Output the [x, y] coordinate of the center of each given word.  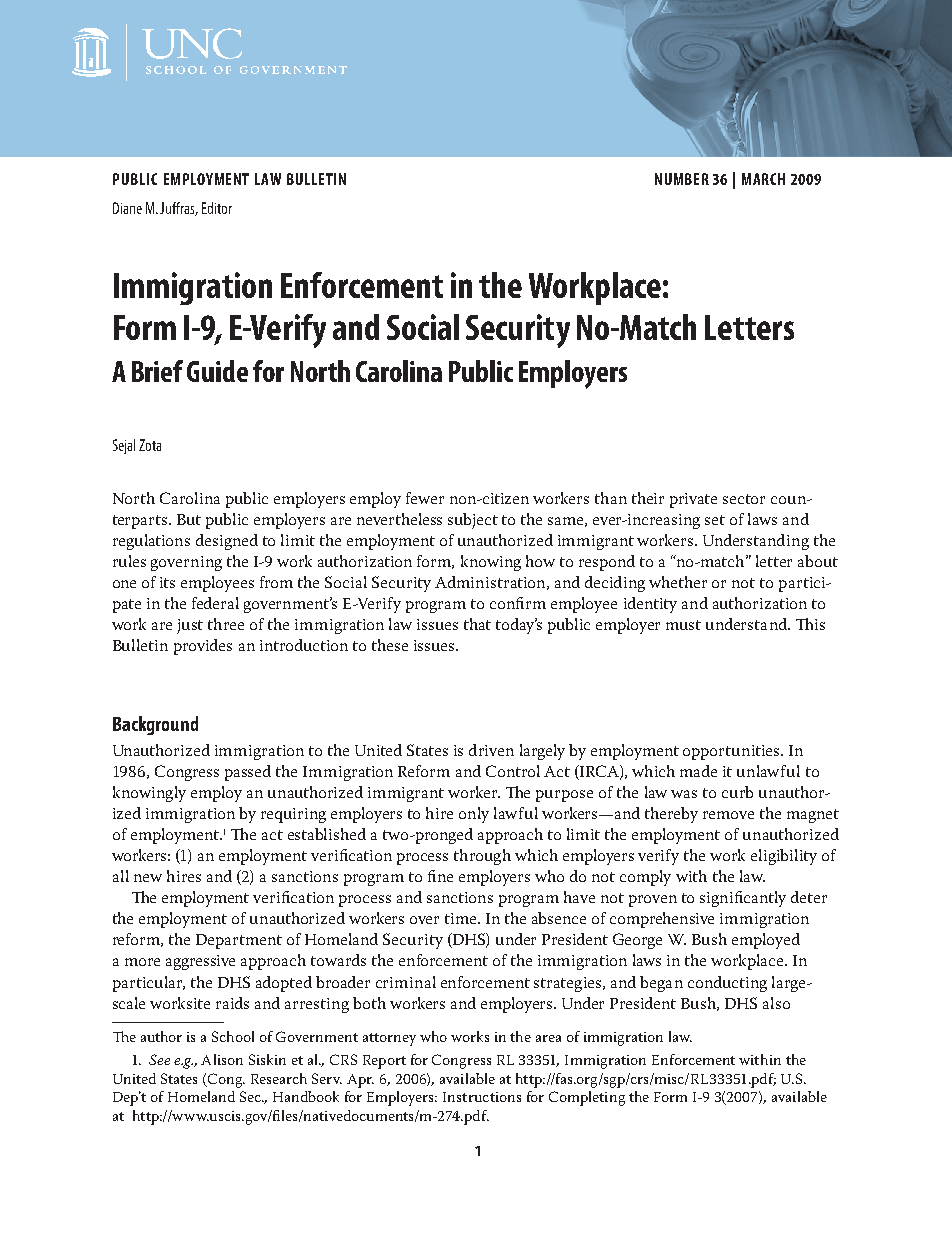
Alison [222, 1059]
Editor [217, 208]
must [683, 625]
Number [682, 179]
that [477, 624]
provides [203, 647]
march [763, 179]
